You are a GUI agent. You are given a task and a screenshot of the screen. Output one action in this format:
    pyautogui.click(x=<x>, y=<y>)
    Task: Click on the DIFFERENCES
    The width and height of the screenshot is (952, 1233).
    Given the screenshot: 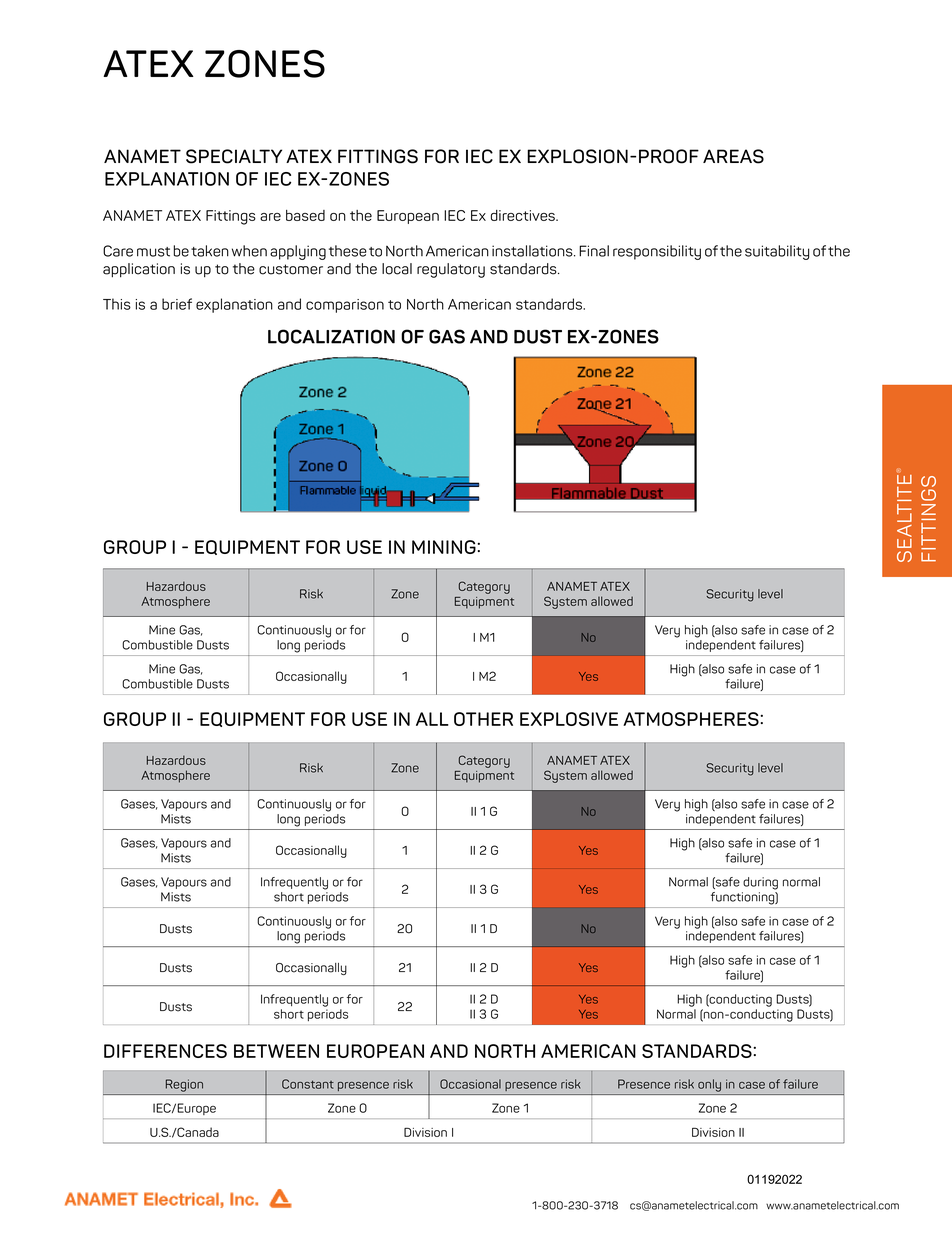 What is the action you would take?
    pyautogui.click(x=165, y=1051)
